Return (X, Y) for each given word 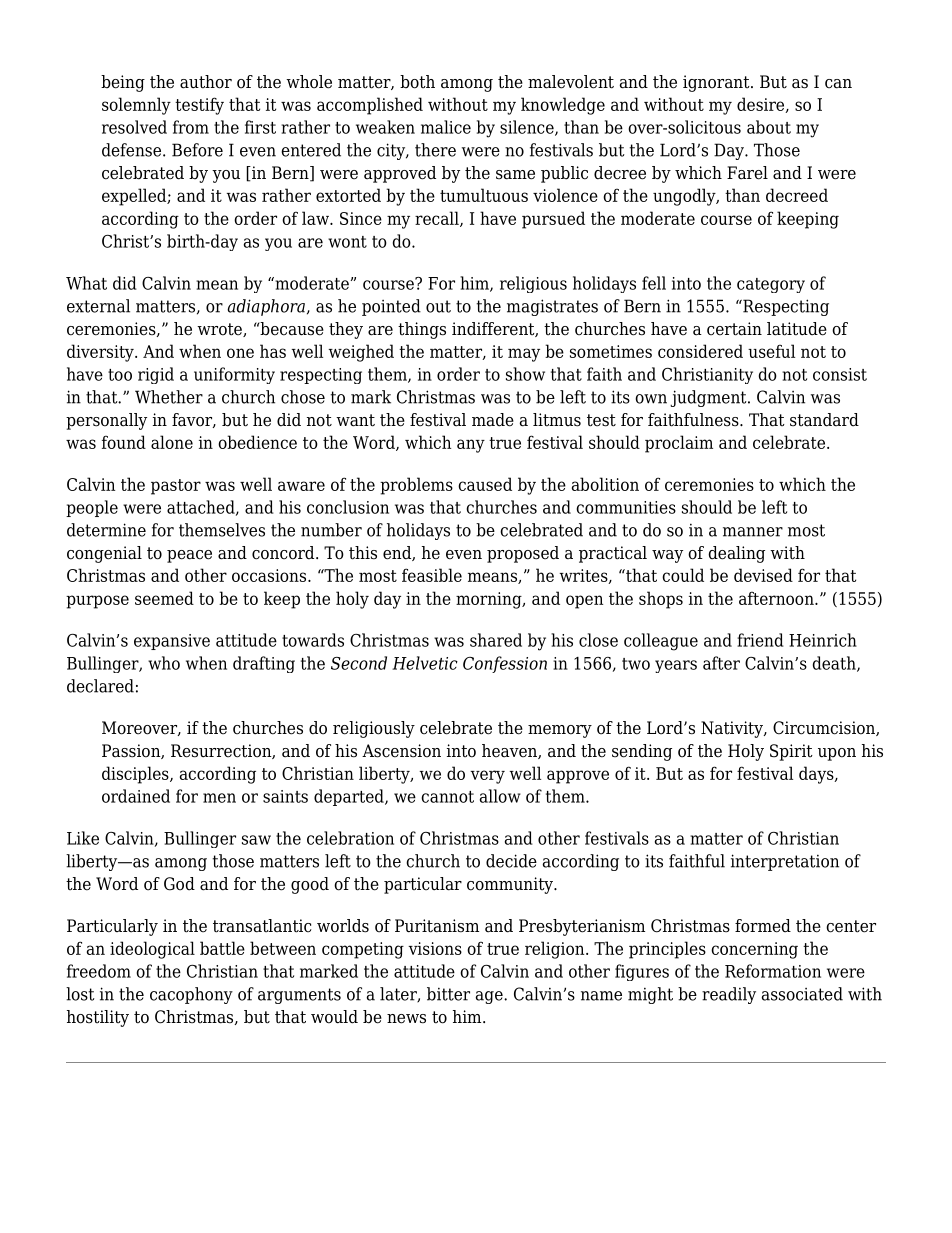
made (493, 420)
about (769, 127)
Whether (169, 397)
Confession (505, 664)
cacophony (191, 995)
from (191, 127)
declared (100, 686)
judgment (709, 398)
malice (446, 127)
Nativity (733, 729)
